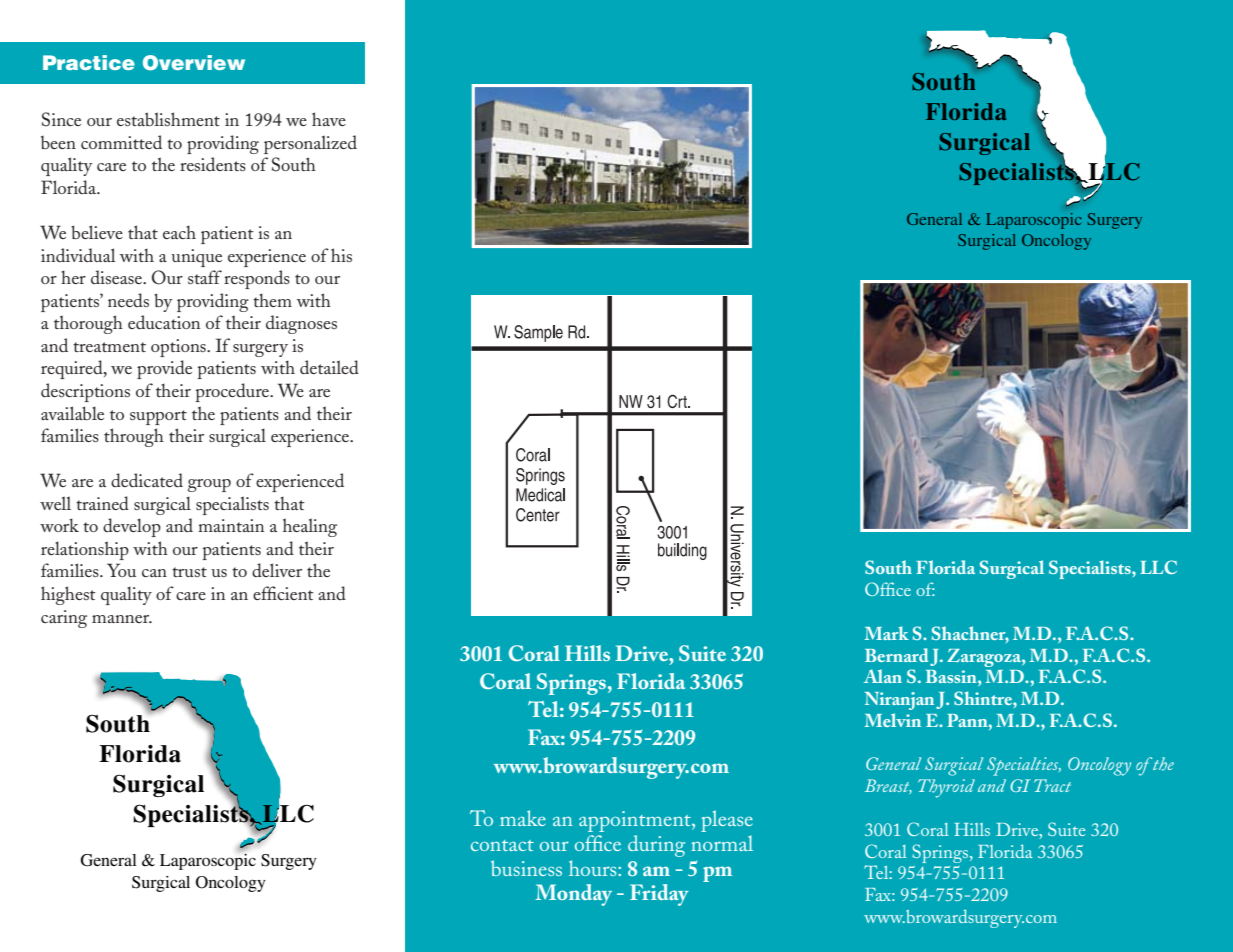 The height and width of the document is (952, 1233). Describe the element at coordinates (526, 868) in the document. I see `business` at that location.
